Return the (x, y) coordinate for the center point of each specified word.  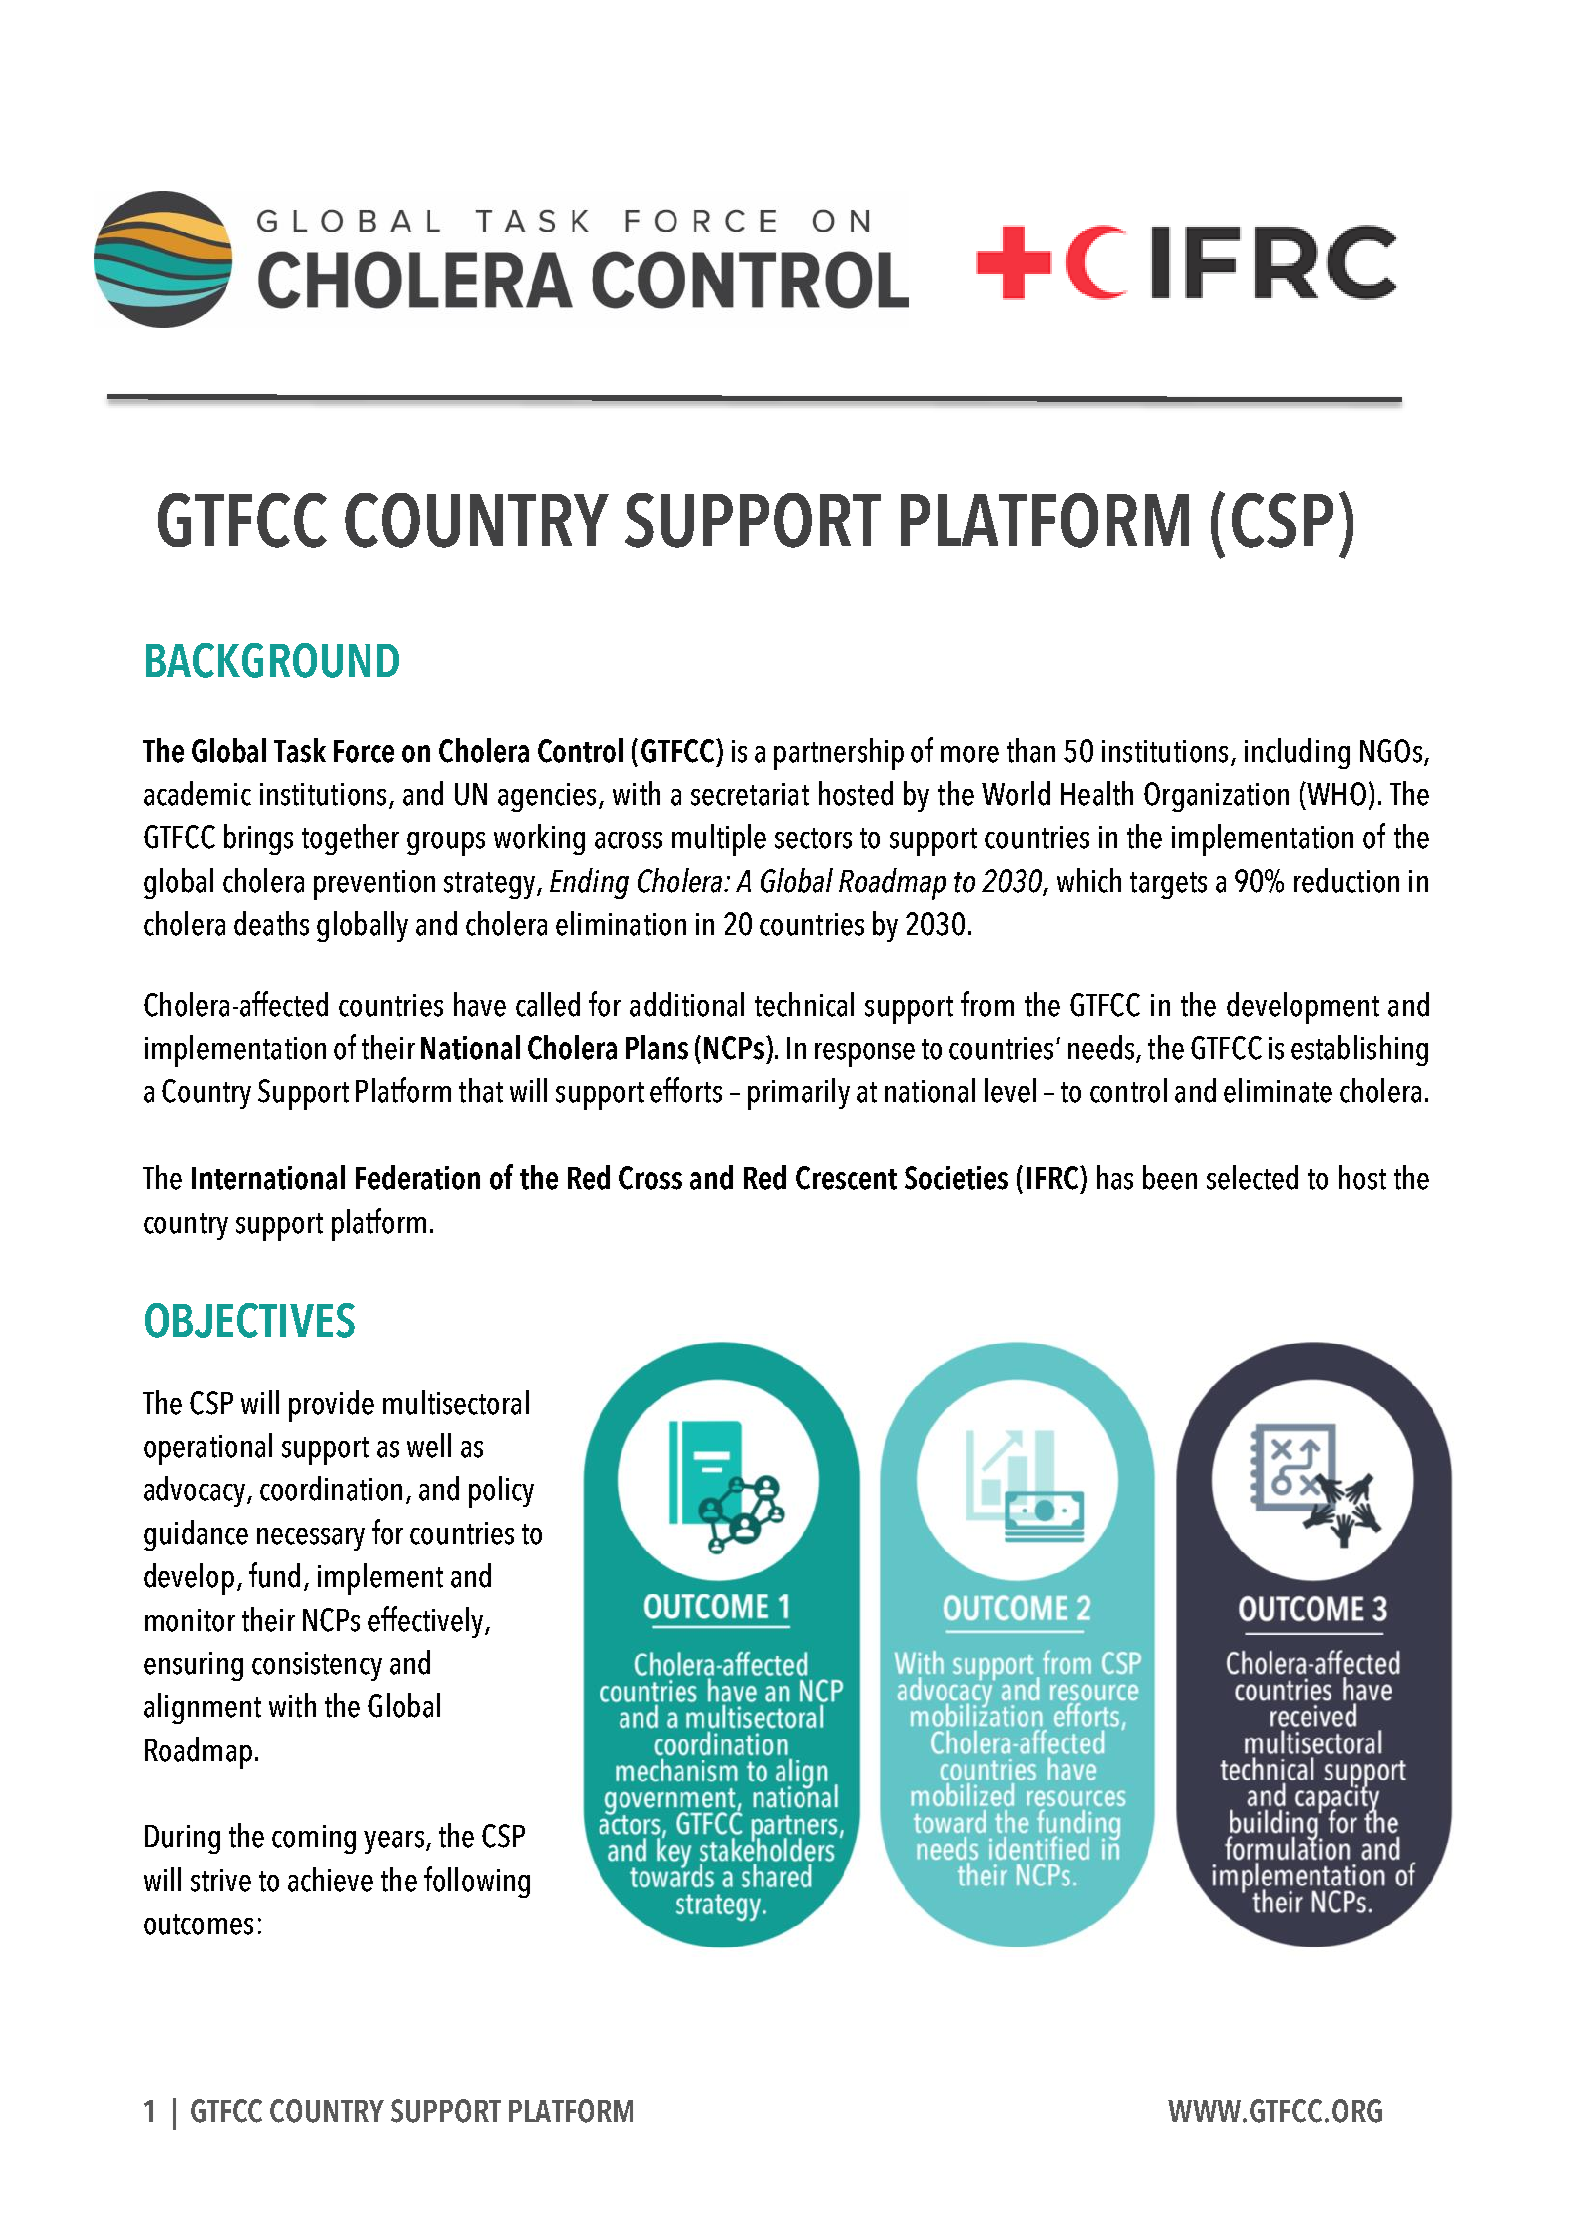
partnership (839, 754)
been (1170, 1177)
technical (804, 1004)
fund (274, 1575)
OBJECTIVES (250, 1320)
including (1297, 753)
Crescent (846, 1178)
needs (1102, 1048)
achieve (330, 1879)
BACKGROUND (272, 660)
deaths (271, 923)
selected (1252, 1177)
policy (501, 1492)
